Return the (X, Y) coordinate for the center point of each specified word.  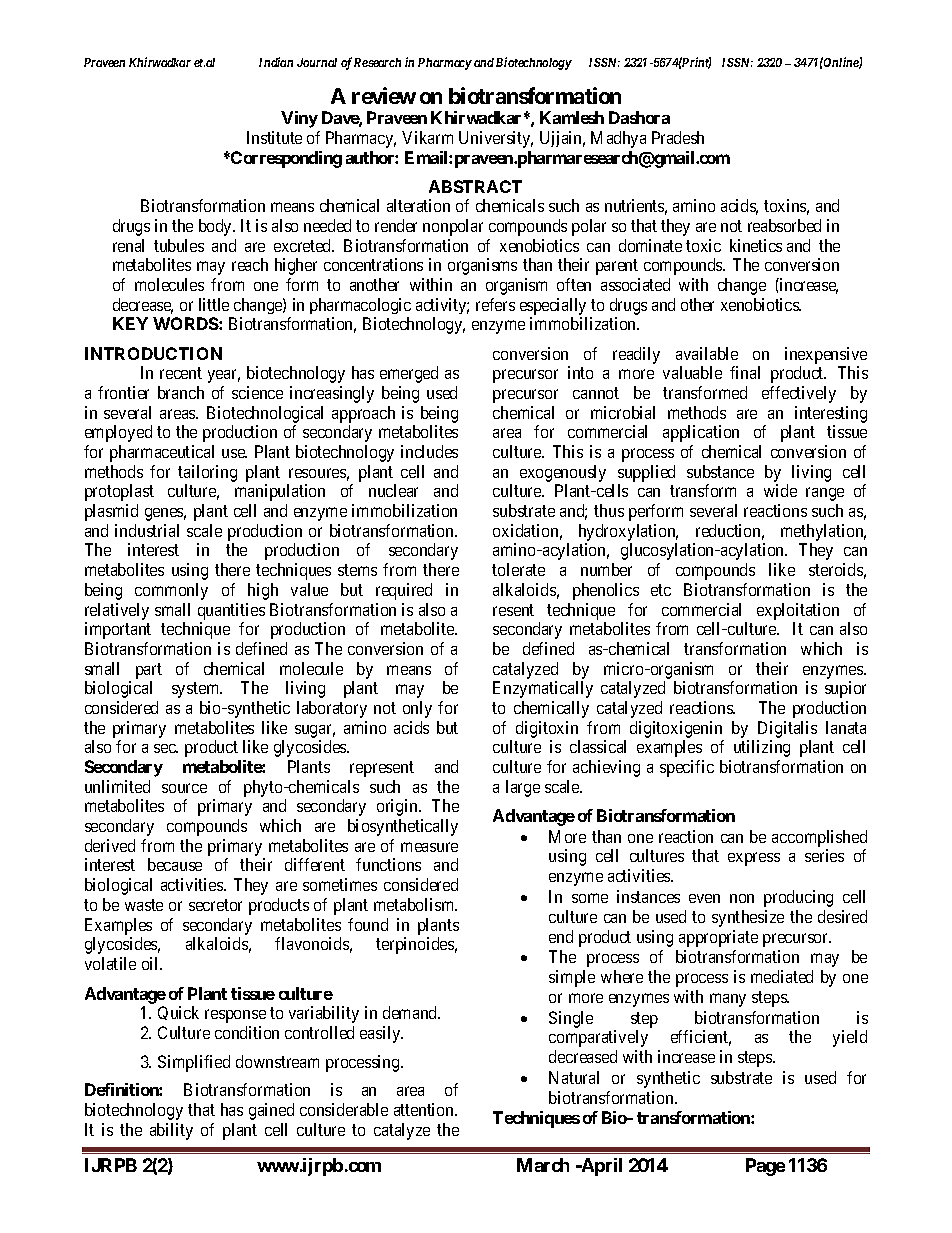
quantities (231, 611)
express (754, 859)
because (175, 864)
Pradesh (678, 137)
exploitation (798, 611)
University (496, 139)
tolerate (518, 569)
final (745, 372)
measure (429, 847)
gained (271, 1111)
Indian (276, 62)
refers (495, 304)
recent (181, 373)
